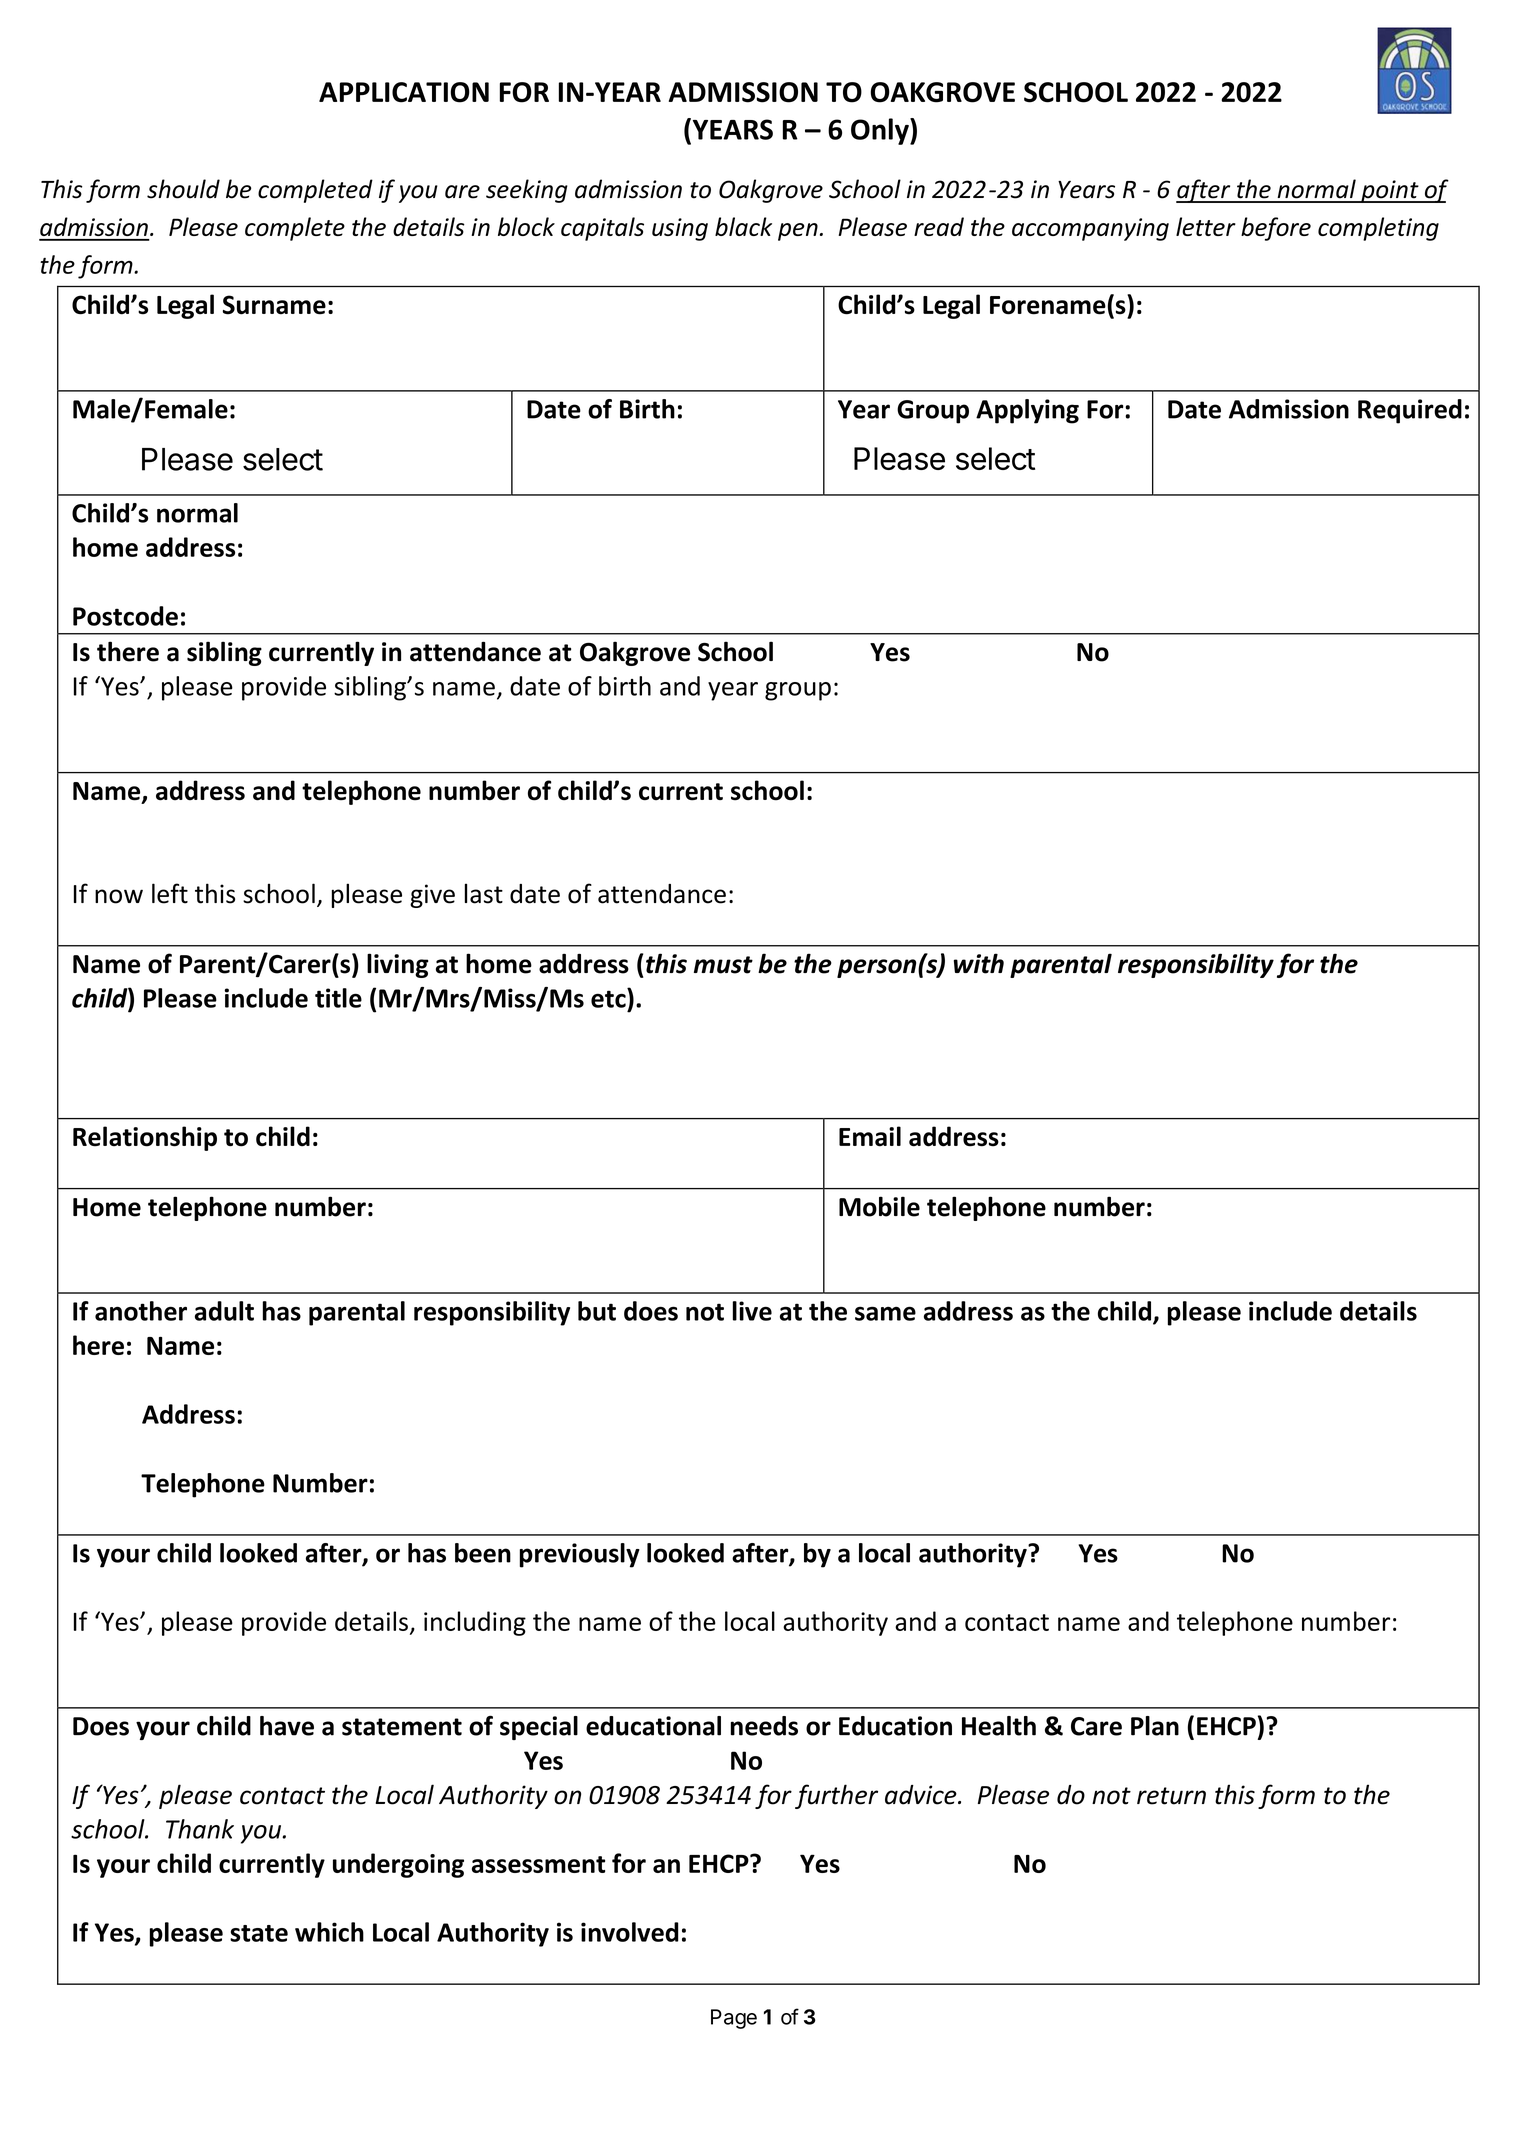 This document has width=1523, height=2154. What do you see at coordinates (752, 1311) in the document?
I see `live` at bounding box center [752, 1311].
